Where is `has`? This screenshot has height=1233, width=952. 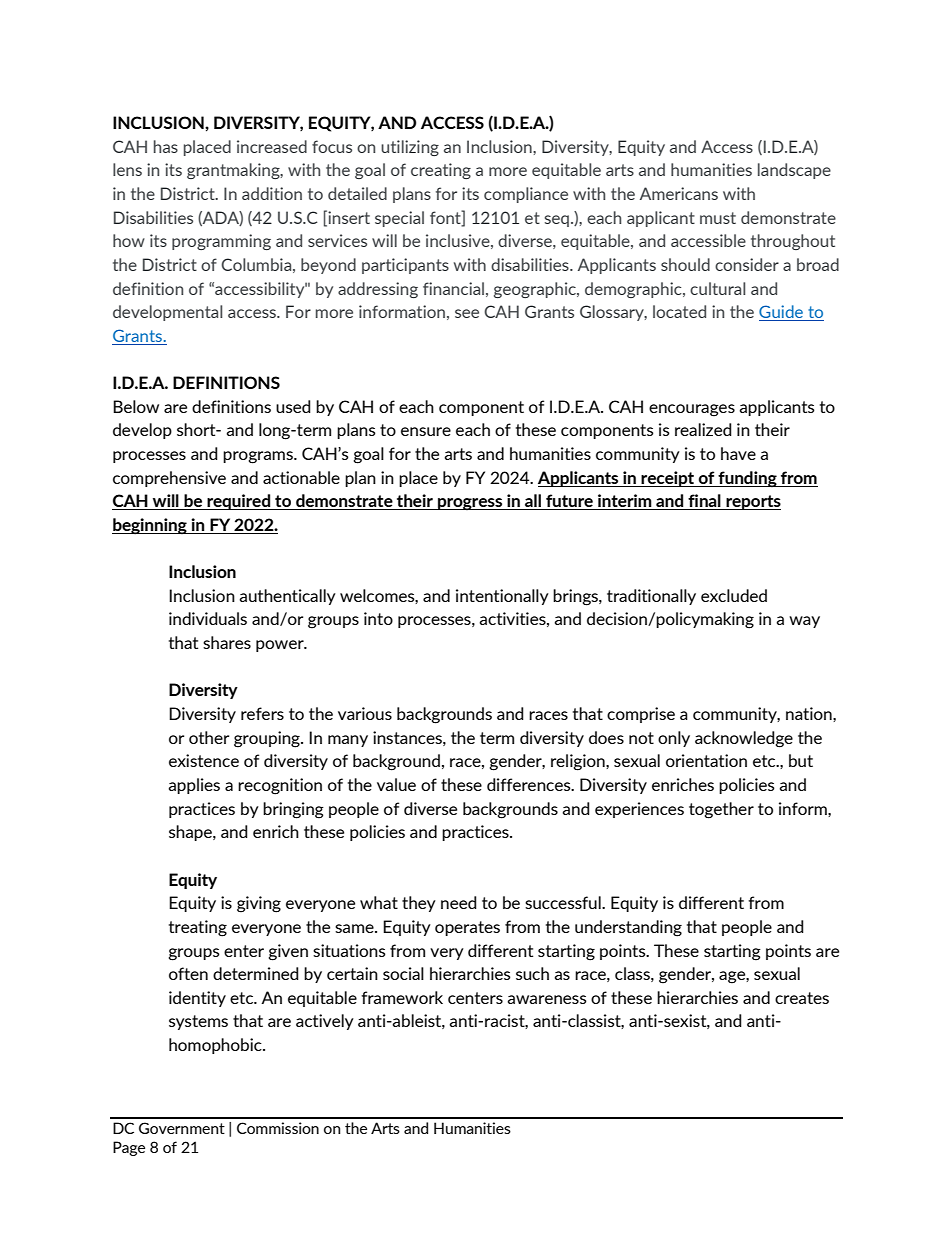
has is located at coordinates (166, 146).
